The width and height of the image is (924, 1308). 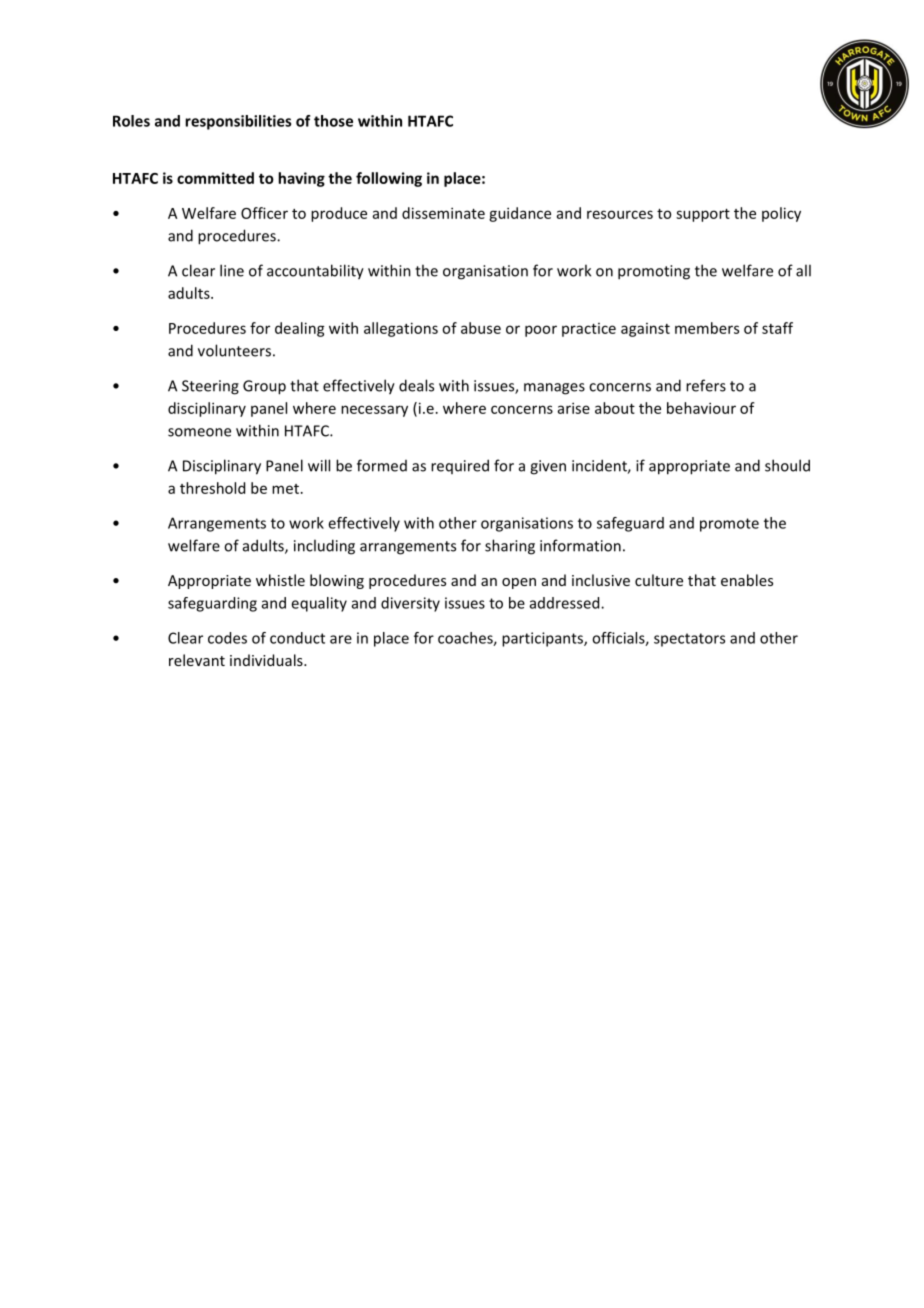 I want to click on codes, so click(x=227, y=638).
